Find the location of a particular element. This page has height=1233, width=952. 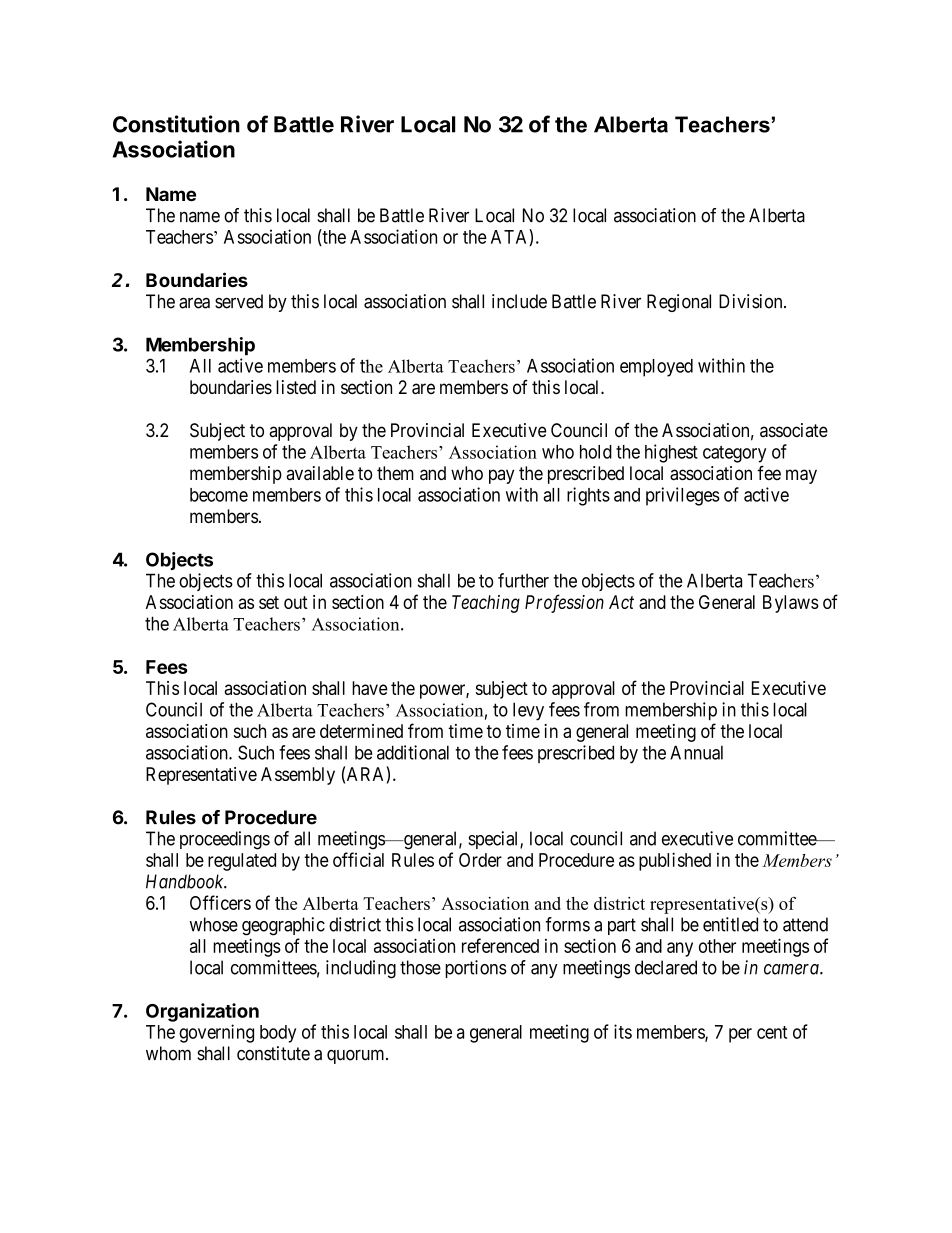

per is located at coordinates (740, 1035).
